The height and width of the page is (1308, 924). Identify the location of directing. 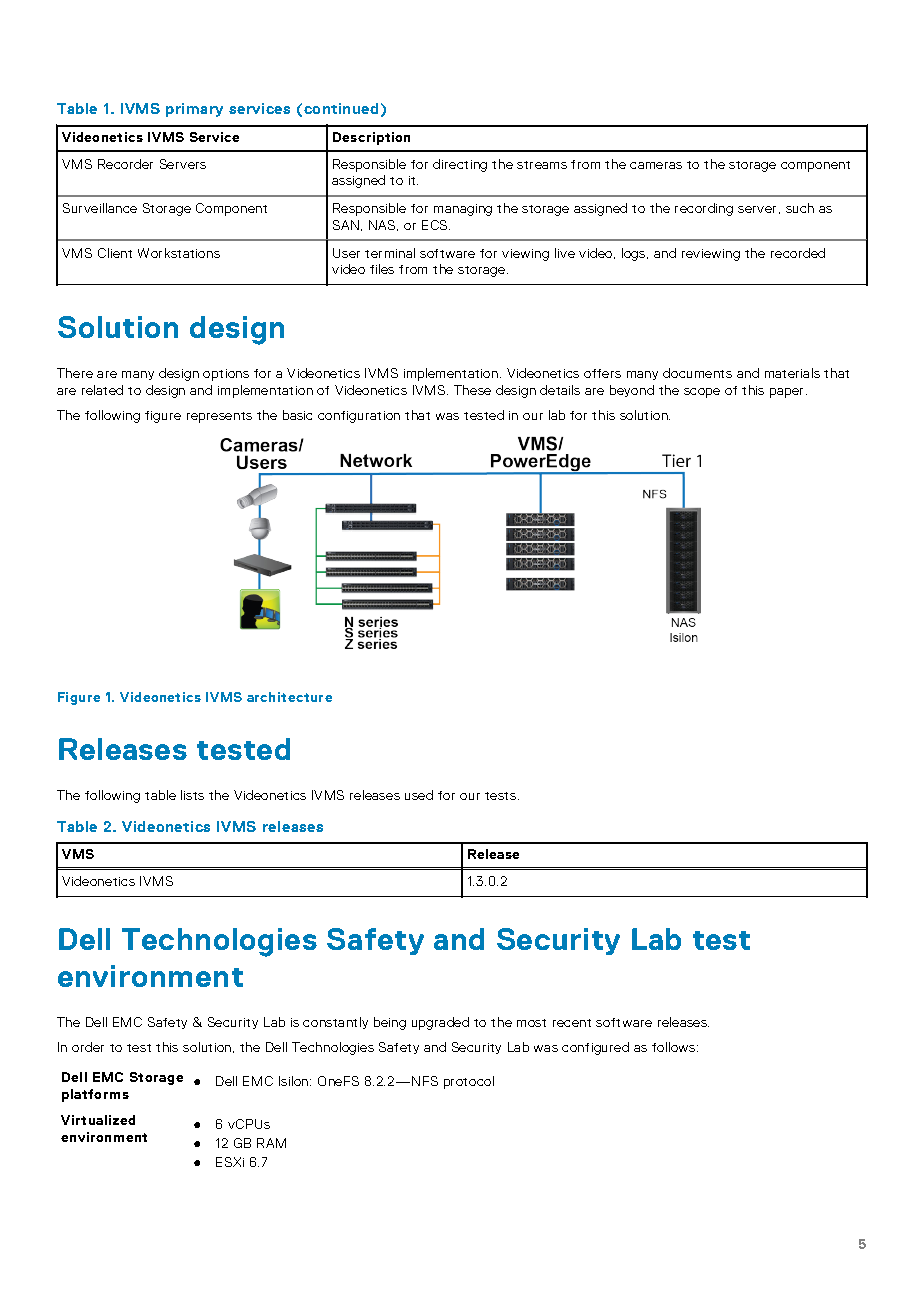
(460, 165).
